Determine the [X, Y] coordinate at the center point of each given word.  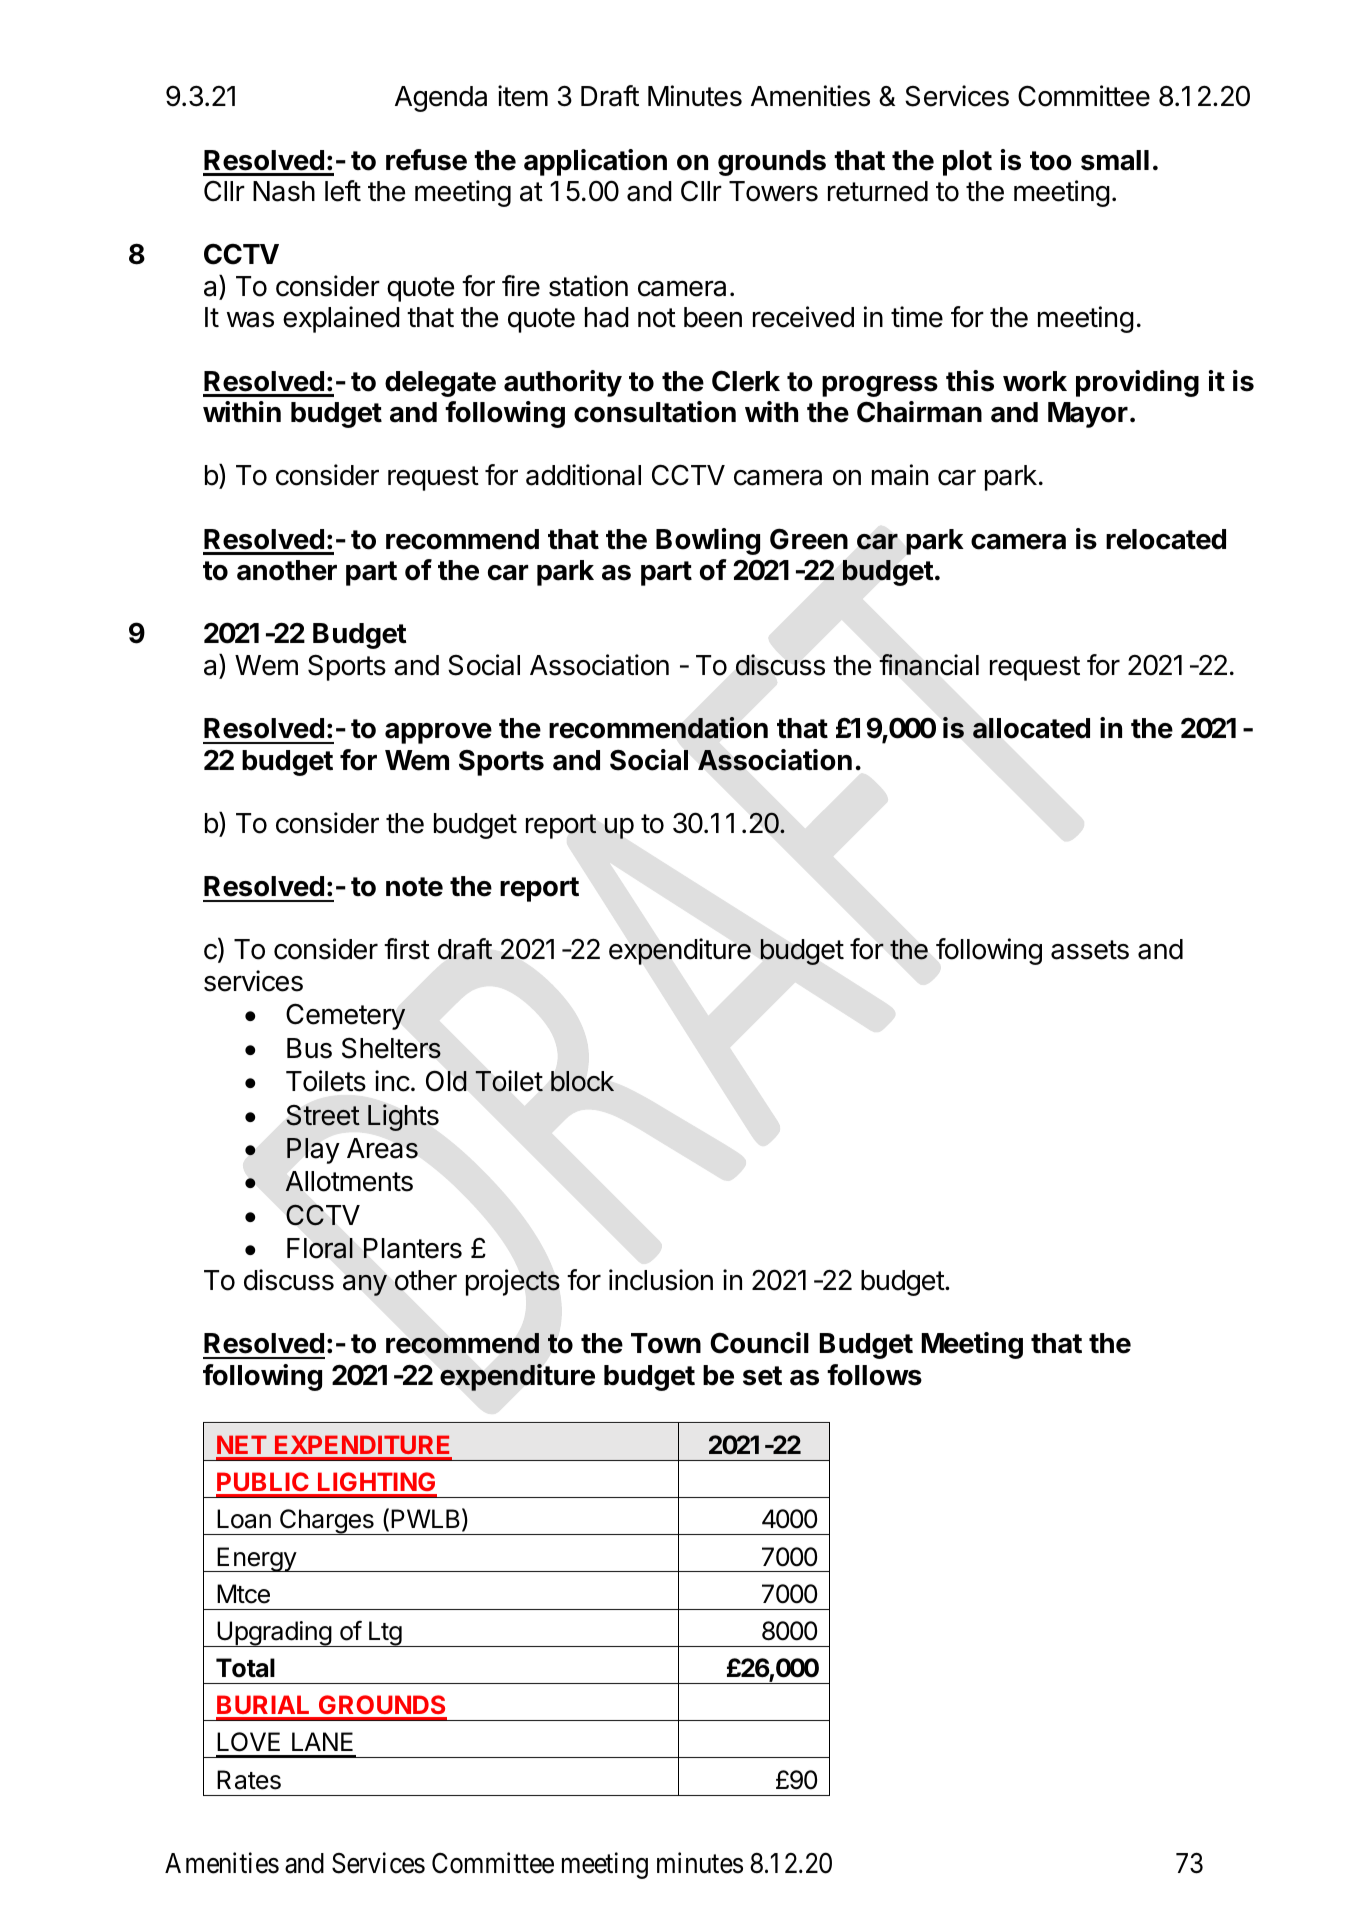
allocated [1031, 728]
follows [874, 1375]
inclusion [661, 1280]
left [343, 191]
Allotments [349, 1181]
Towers [773, 191]
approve [438, 733]
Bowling [708, 541]
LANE [322, 1741]
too [1051, 161]
